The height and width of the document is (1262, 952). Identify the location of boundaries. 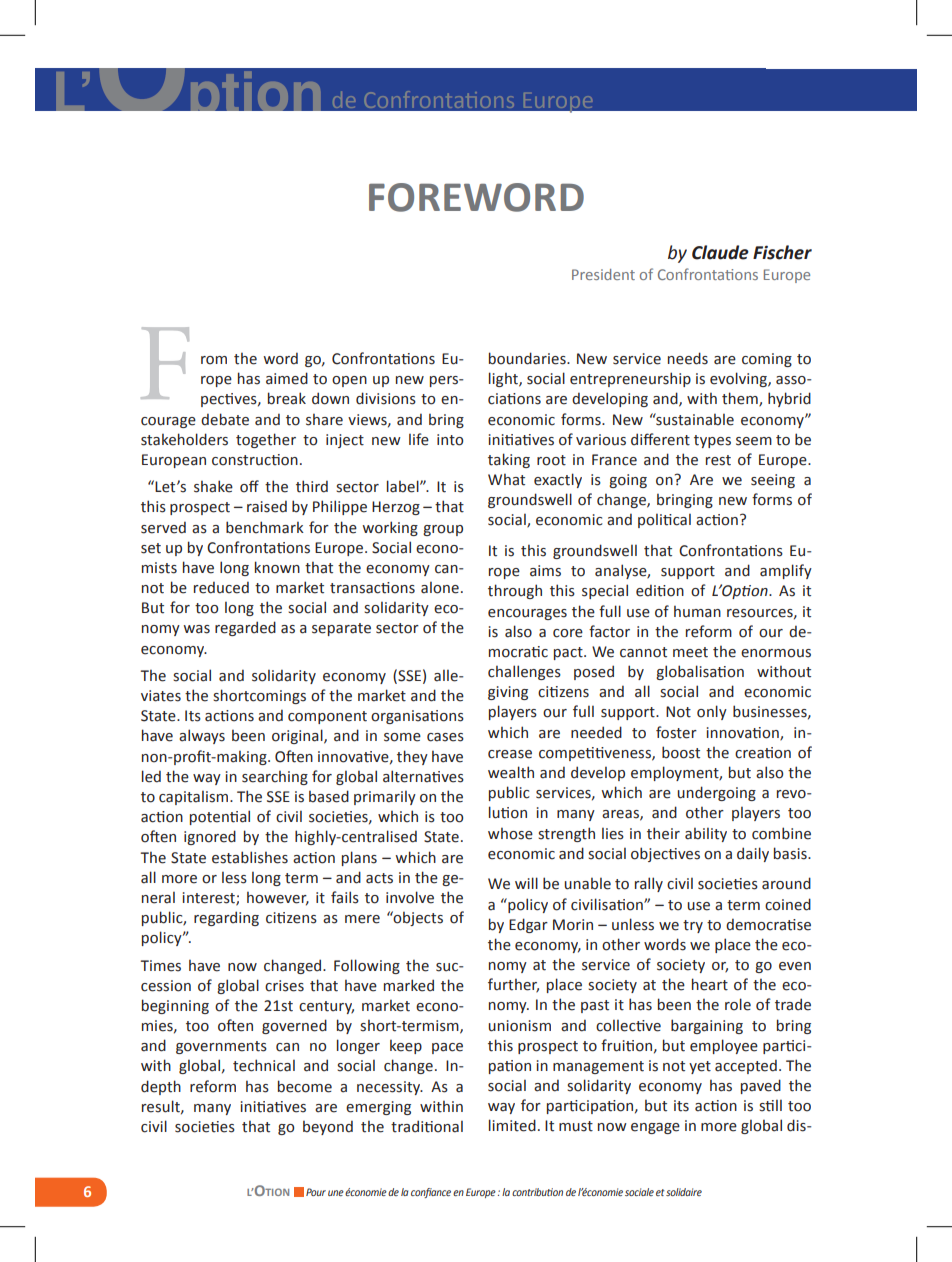
(528, 358).
